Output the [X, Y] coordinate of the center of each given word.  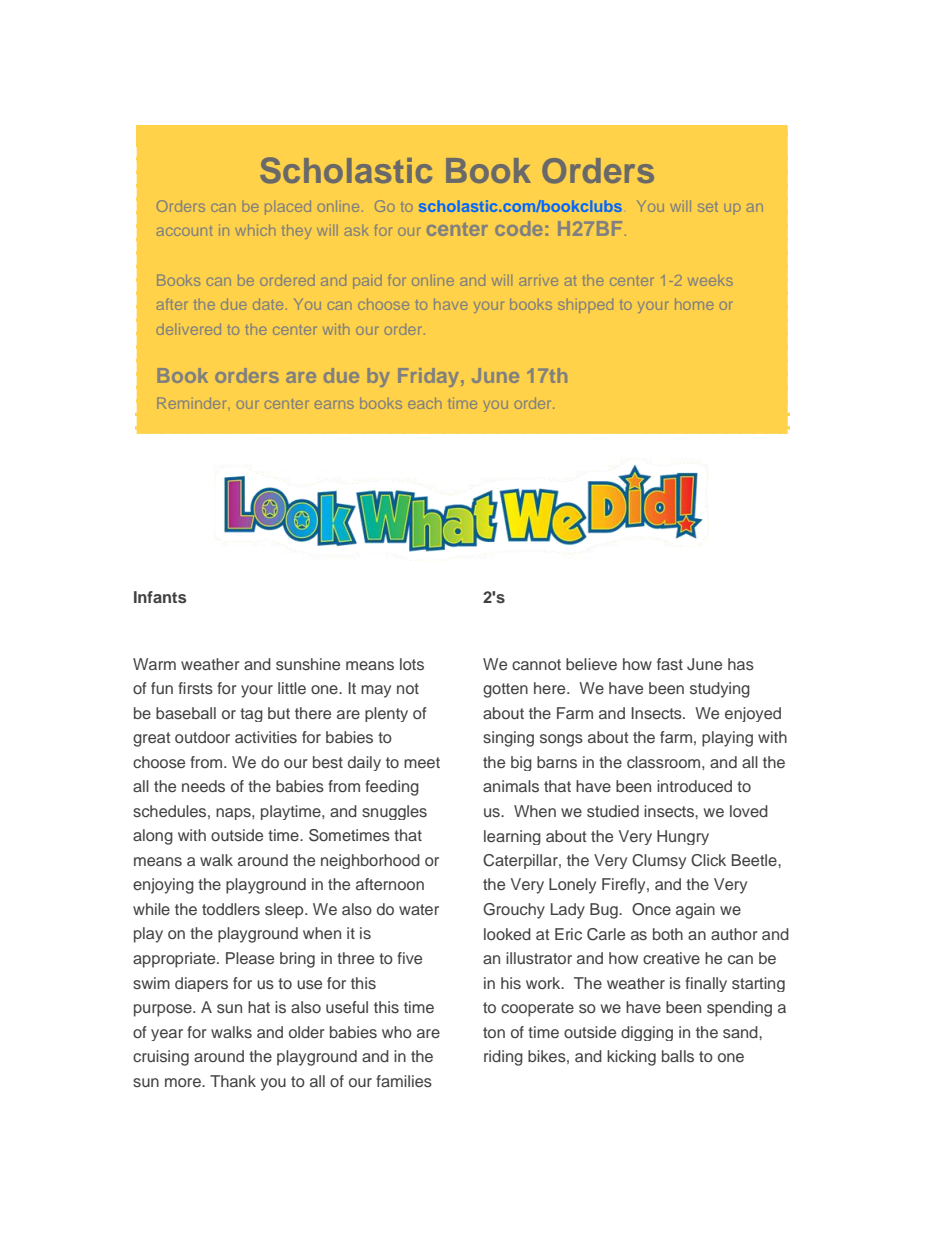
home [694, 306]
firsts [195, 688]
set [708, 208]
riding [503, 1058]
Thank [233, 1081]
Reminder [191, 405]
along [153, 837]
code [519, 228]
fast [670, 664]
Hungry [683, 837]
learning [512, 837]
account [184, 232]
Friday [428, 377]
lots [412, 664]
